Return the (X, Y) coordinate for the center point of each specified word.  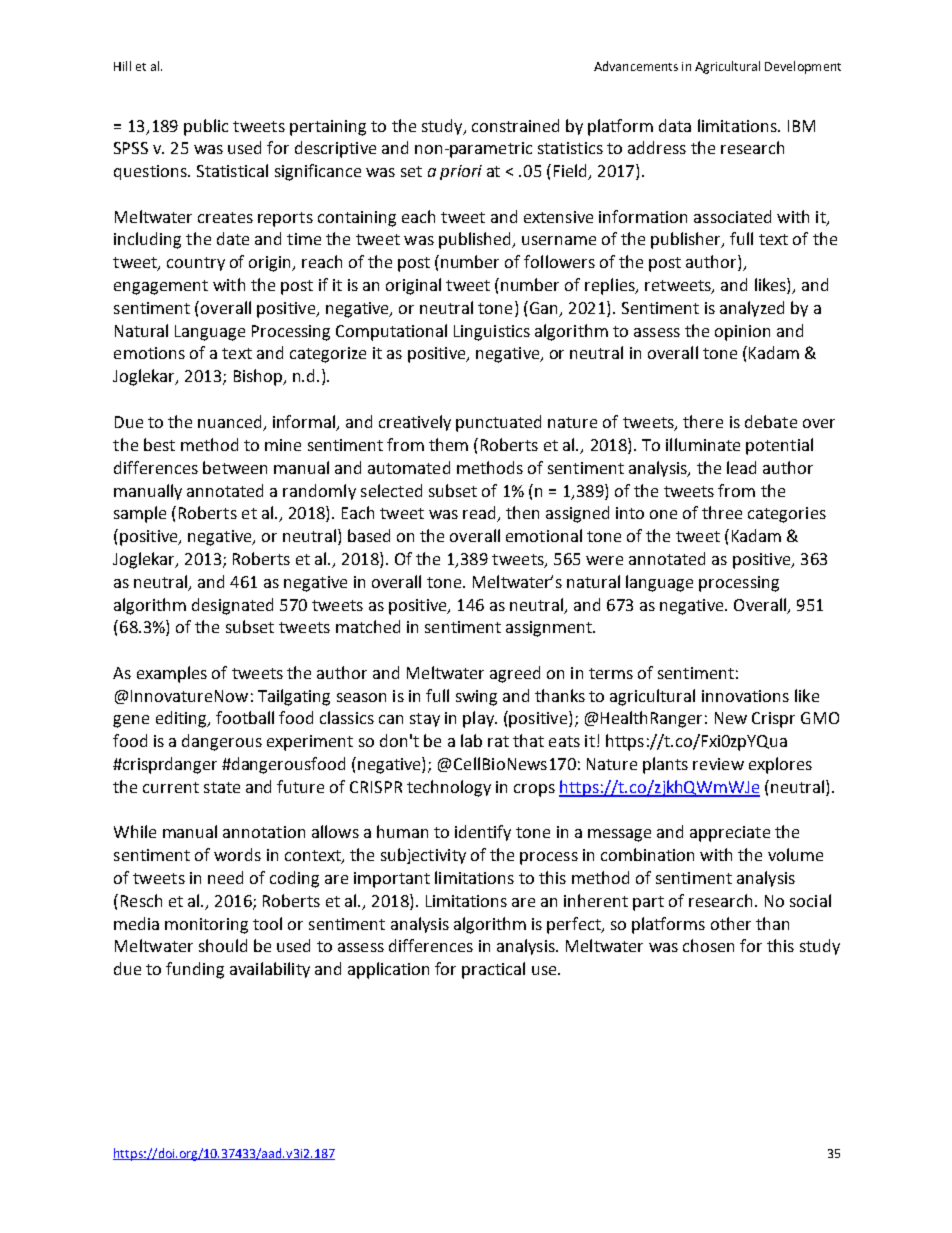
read (480, 514)
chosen (708, 945)
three (722, 512)
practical (493, 970)
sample (140, 514)
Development (803, 67)
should (223, 945)
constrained (515, 125)
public (206, 127)
